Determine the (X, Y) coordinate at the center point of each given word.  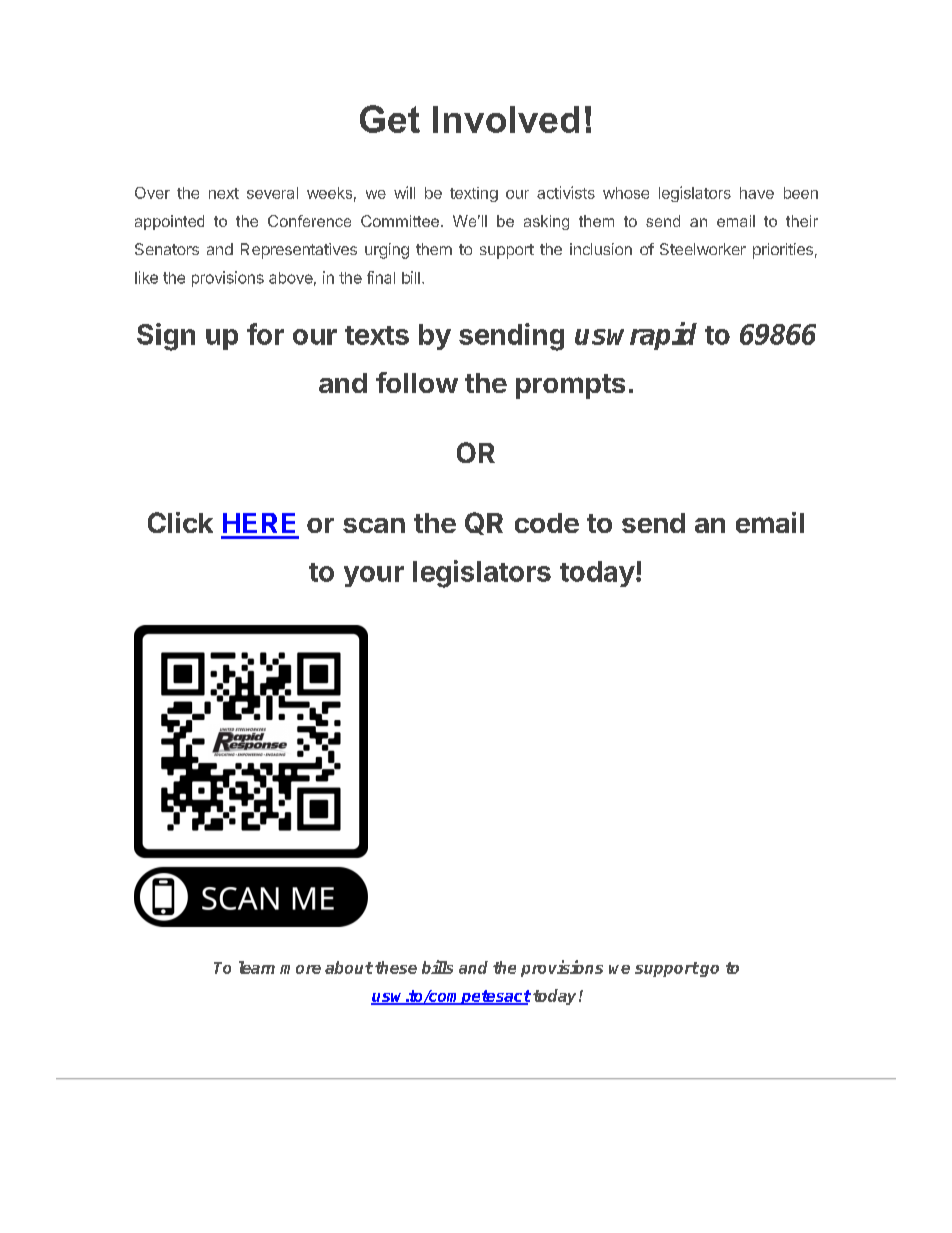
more (300, 969)
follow (417, 382)
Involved (506, 119)
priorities (783, 251)
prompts (570, 386)
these (396, 967)
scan (374, 525)
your (374, 576)
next (224, 193)
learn (257, 967)
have (757, 193)
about (349, 967)
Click (180, 522)
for (265, 334)
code (547, 523)
